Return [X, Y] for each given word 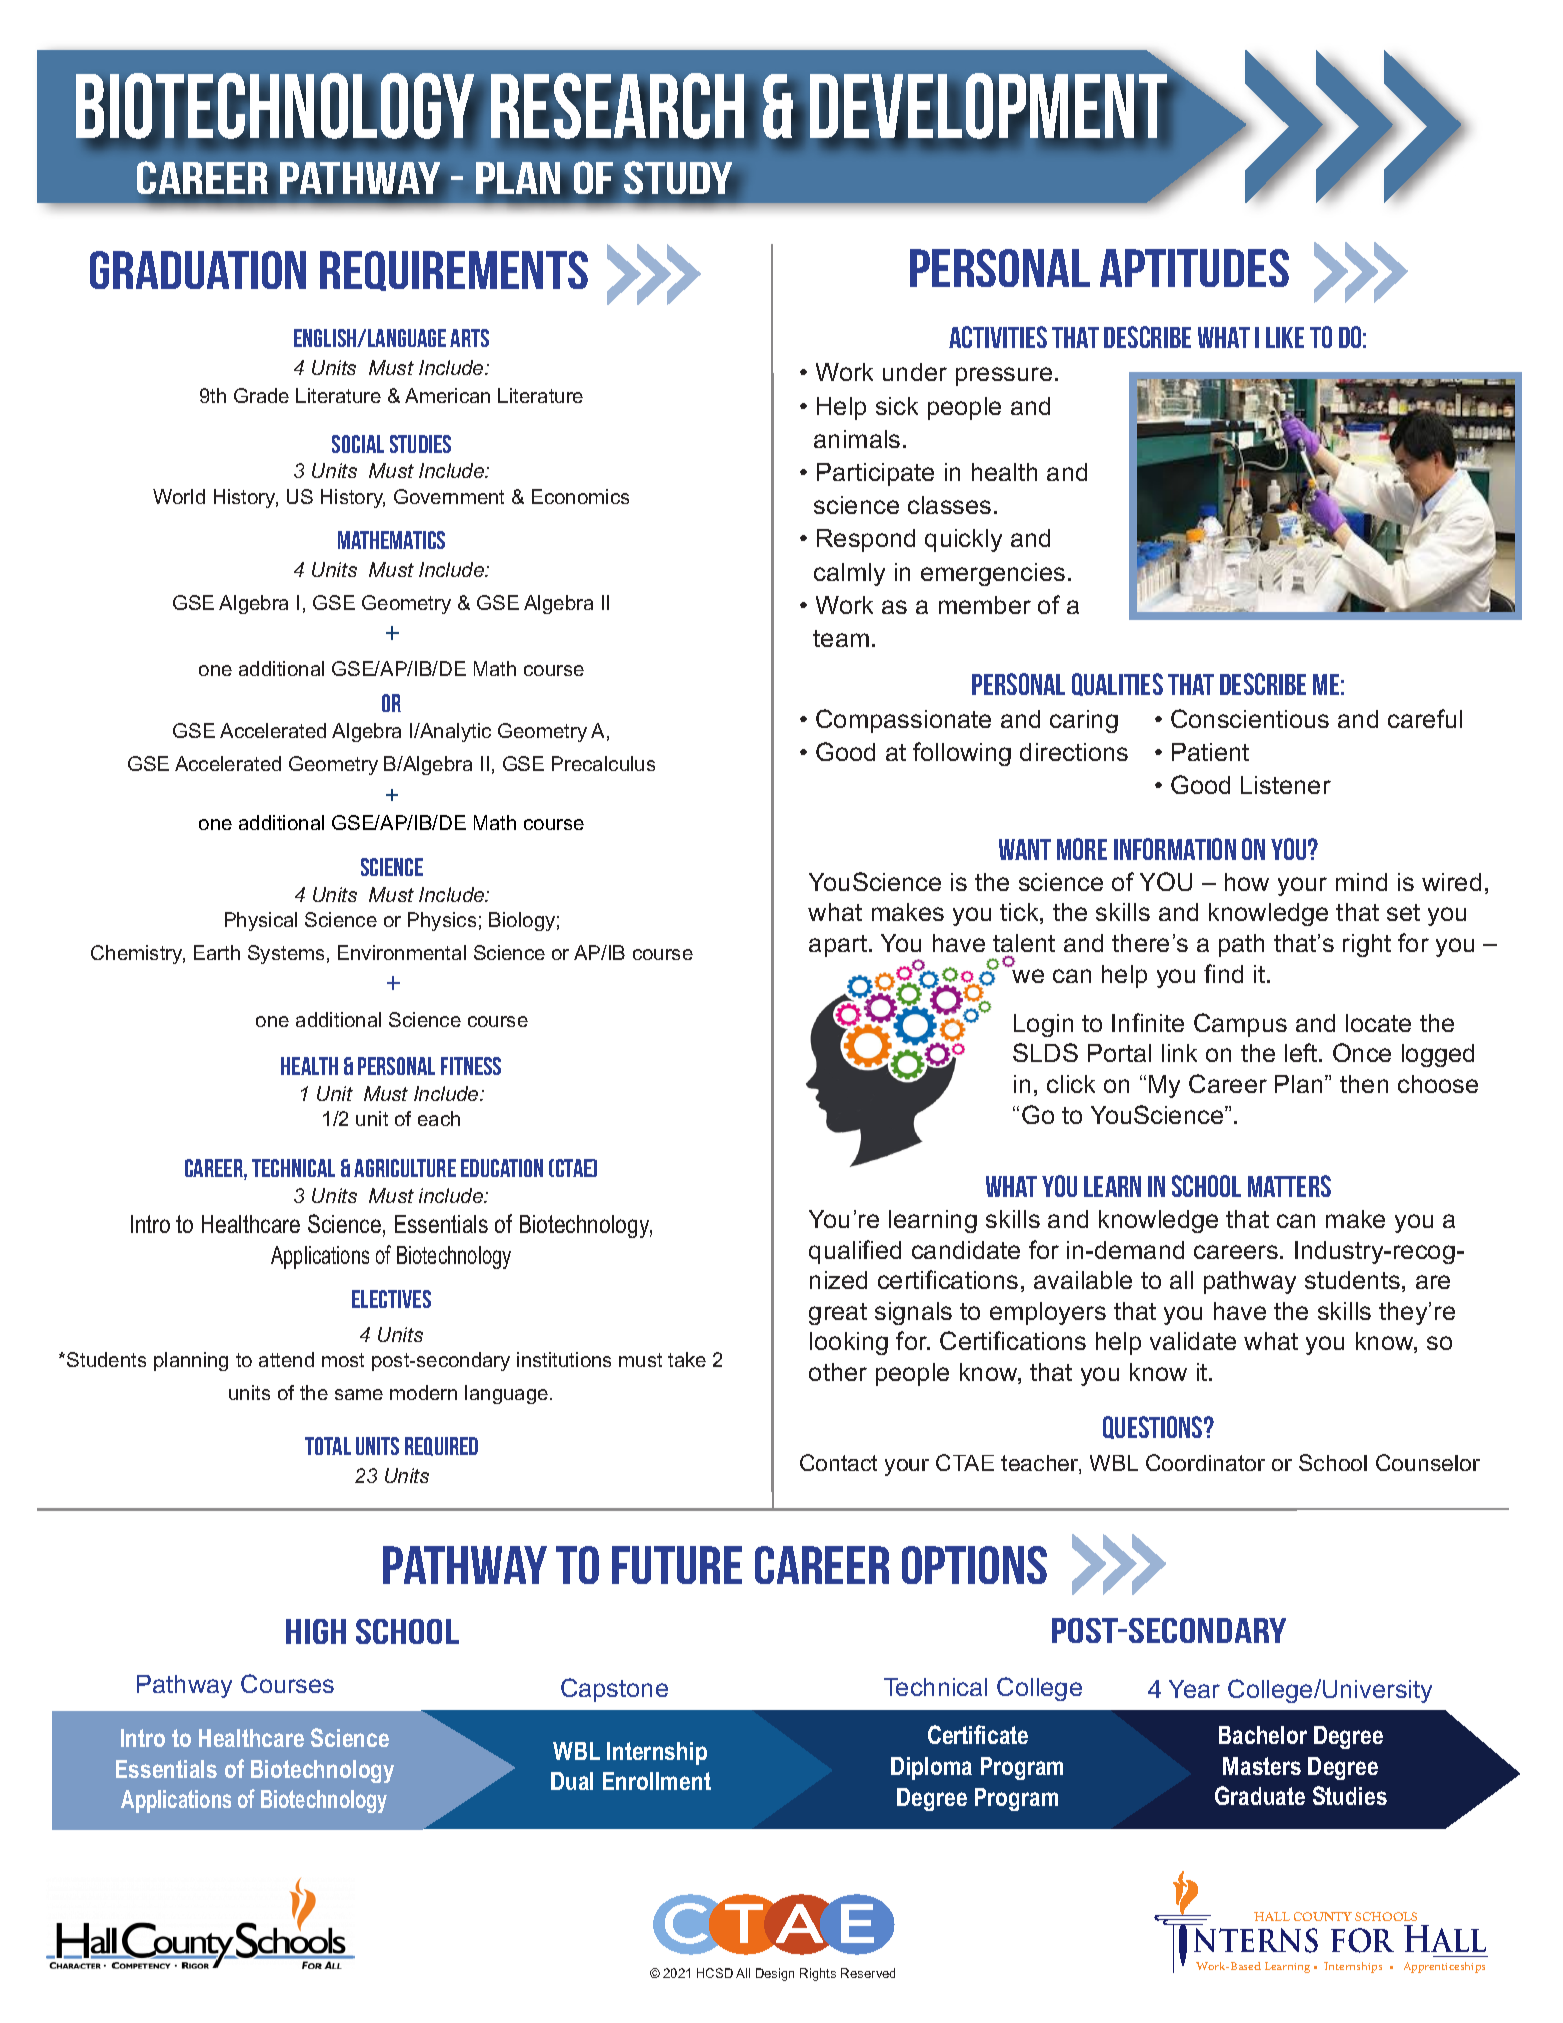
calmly [849, 574]
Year [1194, 1689]
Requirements [454, 271]
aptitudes [1194, 268]
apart [838, 946]
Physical [261, 921]
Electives [391, 1299]
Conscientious [1250, 718]
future [677, 1565]
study [679, 179]
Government [449, 496]
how [1247, 882]
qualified [855, 1252]
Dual [572, 1781]
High [316, 1631]
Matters [1289, 1186]
